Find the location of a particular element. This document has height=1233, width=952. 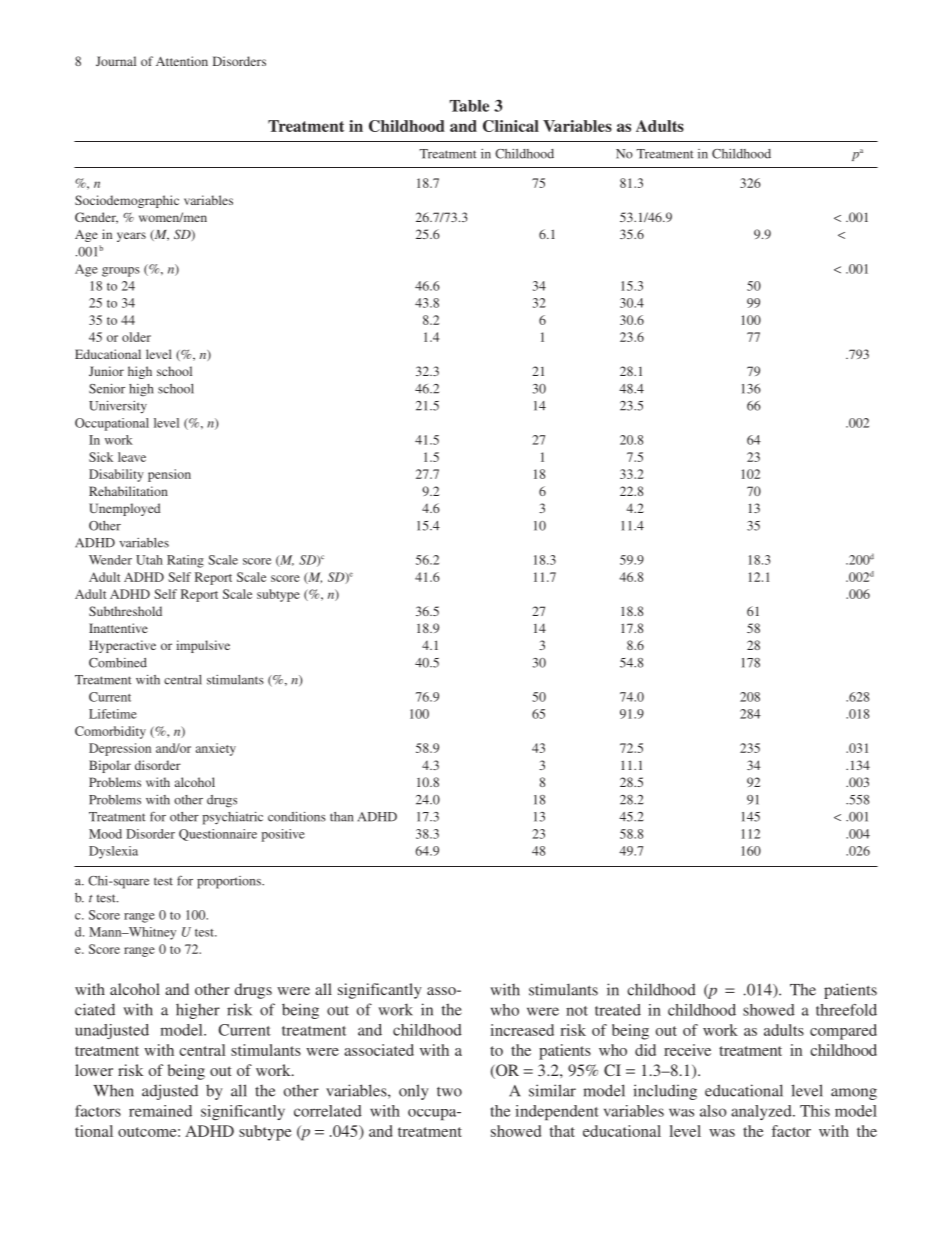

anxiety is located at coordinates (216, 749).
